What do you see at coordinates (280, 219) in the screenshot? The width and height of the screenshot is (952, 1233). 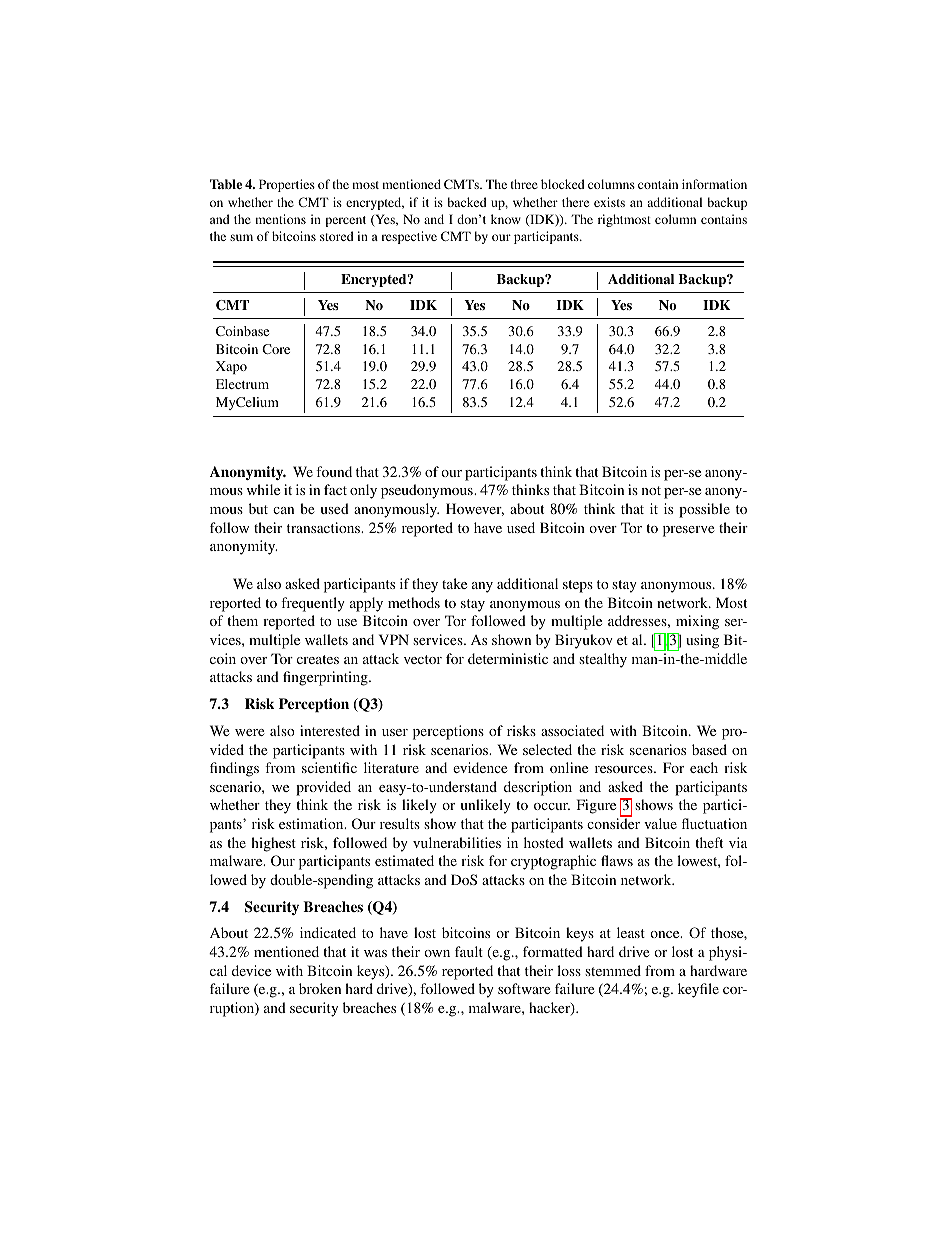 I see `mentions` at bounding box center [280, 219].
